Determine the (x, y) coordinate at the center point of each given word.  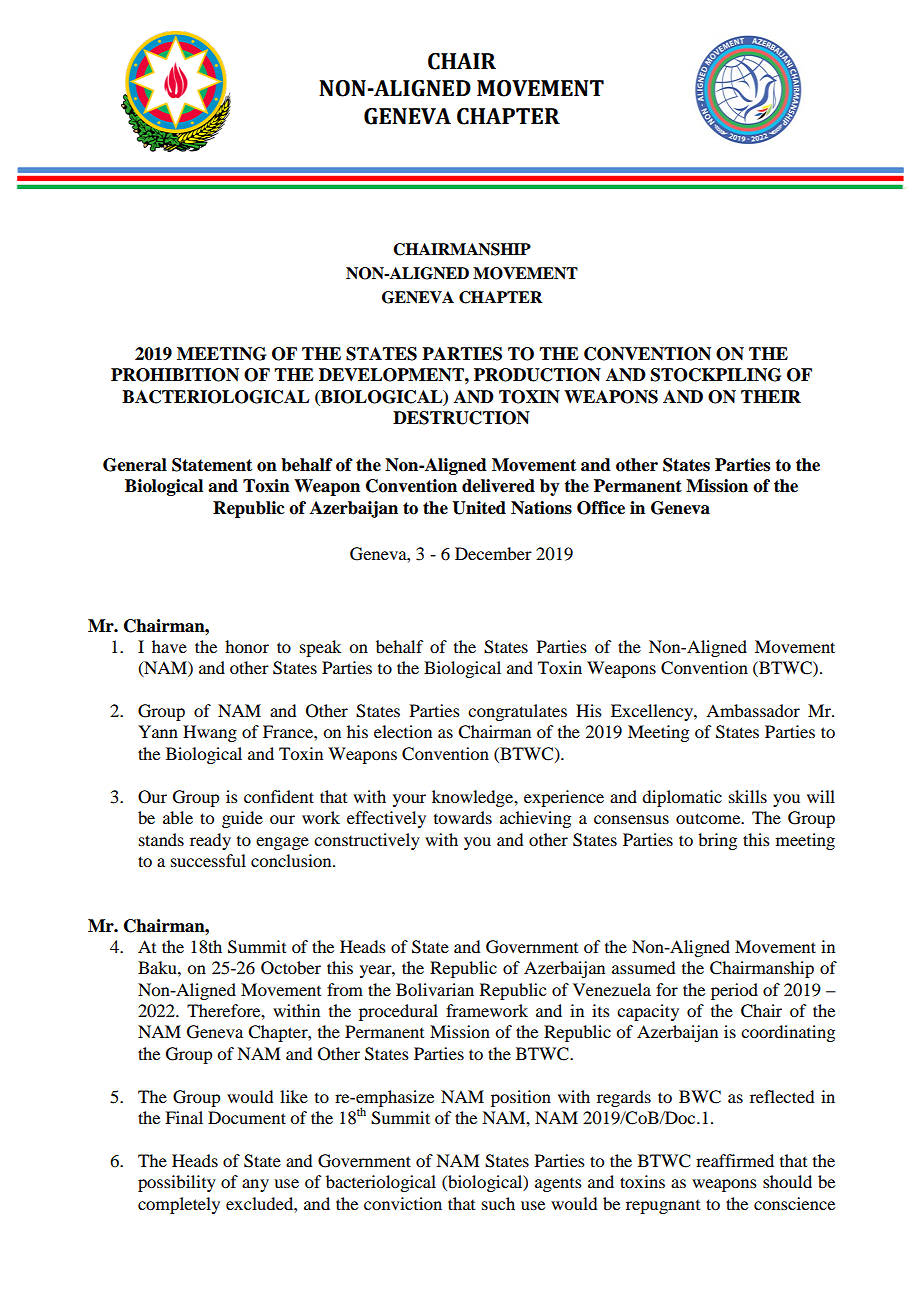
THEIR (771, 396)
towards (463, 817)
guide (242, 819)
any (255, 1185)
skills (748, 796)
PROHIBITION (175, 375)
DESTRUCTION (461, 418)
